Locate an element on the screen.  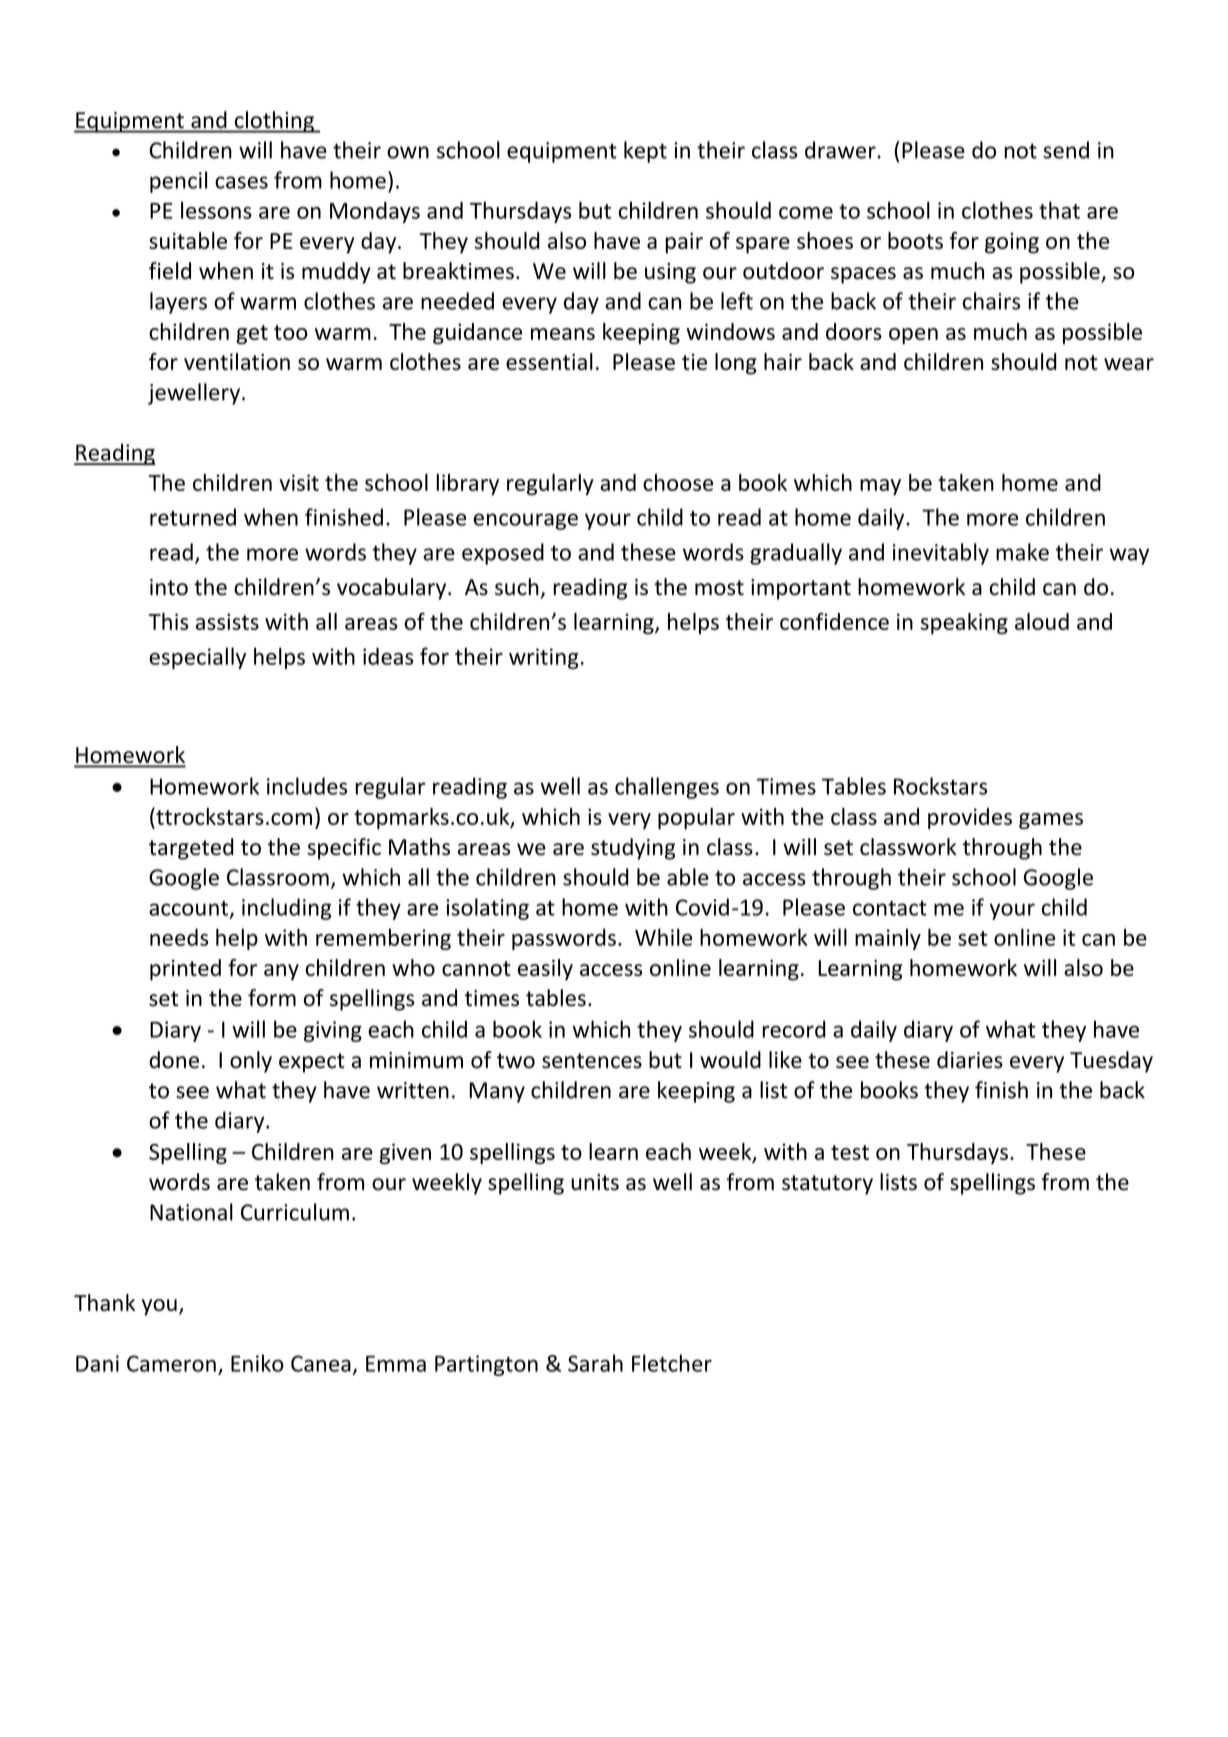
challenges is located at coordinates (667, 788).
